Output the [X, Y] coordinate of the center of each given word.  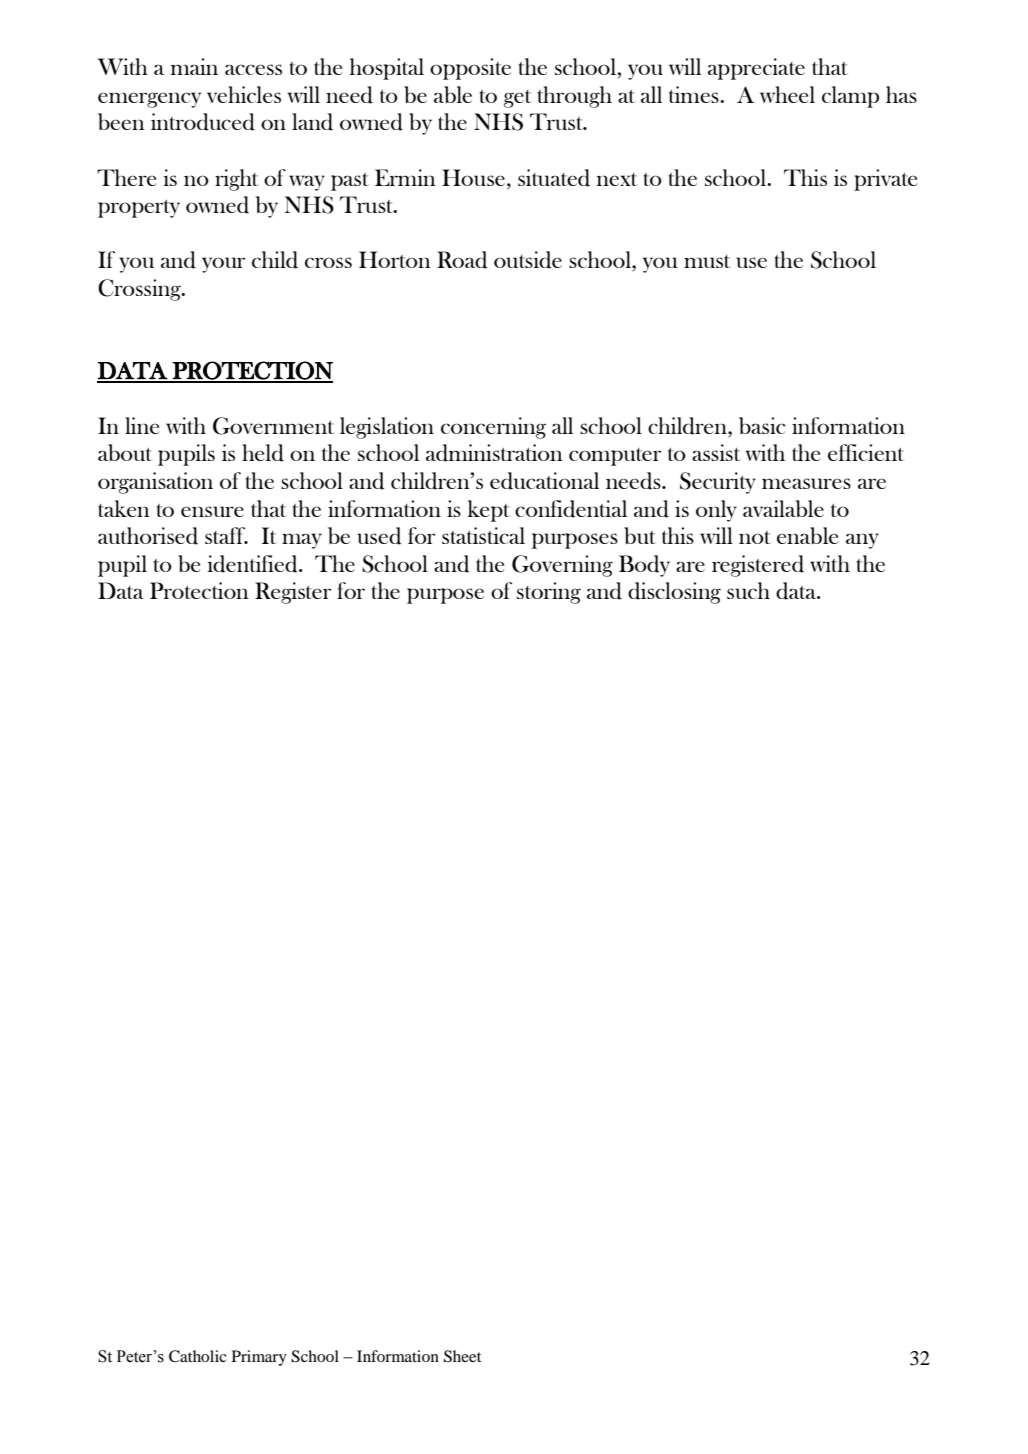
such [748, 590]
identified [254, 564]
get [518, 99]
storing [549, 593]
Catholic [198, 1356]
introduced [203, 122]
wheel [787, 94]
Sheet [462, 1356]
